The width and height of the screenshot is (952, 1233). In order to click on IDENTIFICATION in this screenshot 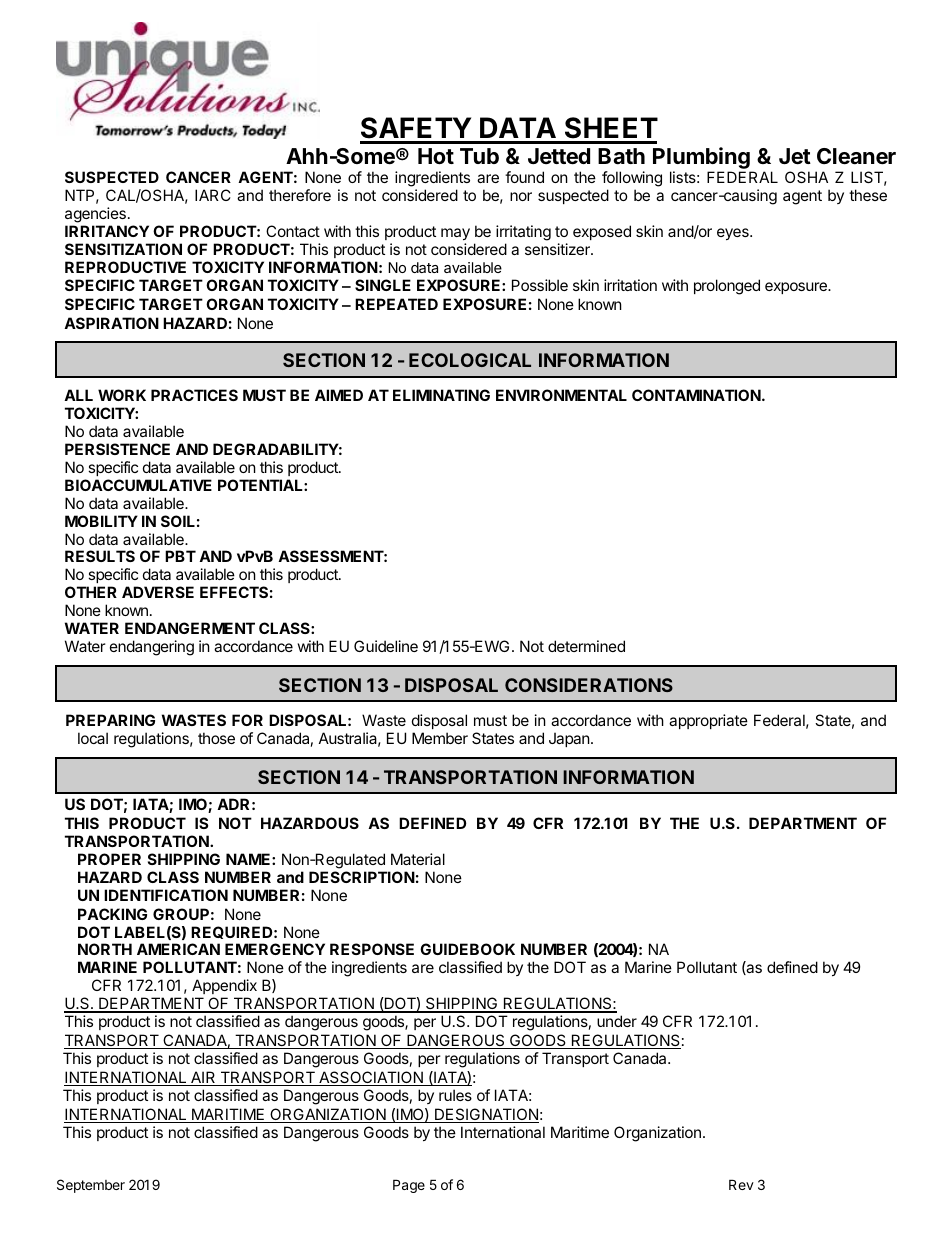, I will do `click(166, 895)`.
